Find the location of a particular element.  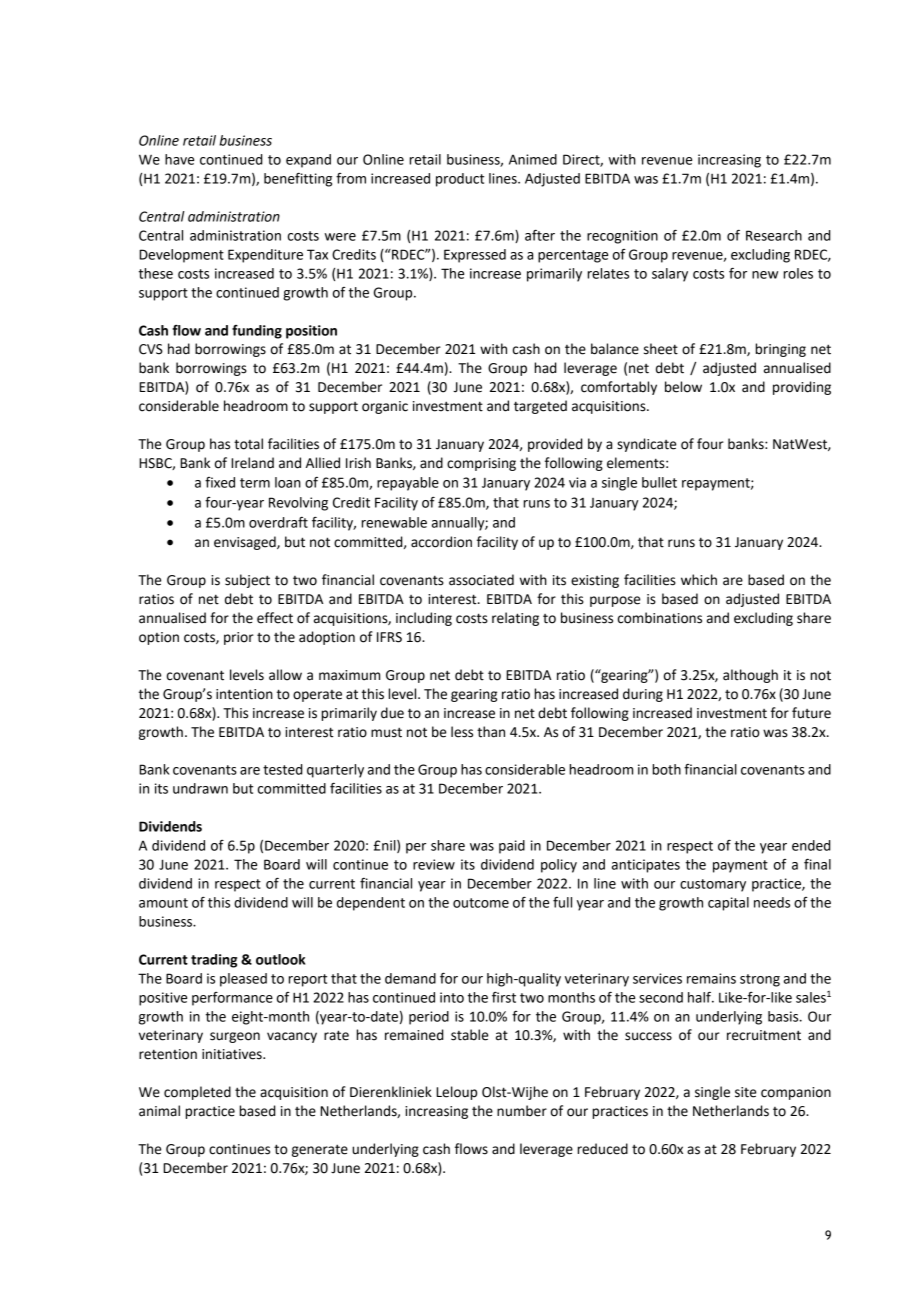

paid is located at coordinates (512, 847).
